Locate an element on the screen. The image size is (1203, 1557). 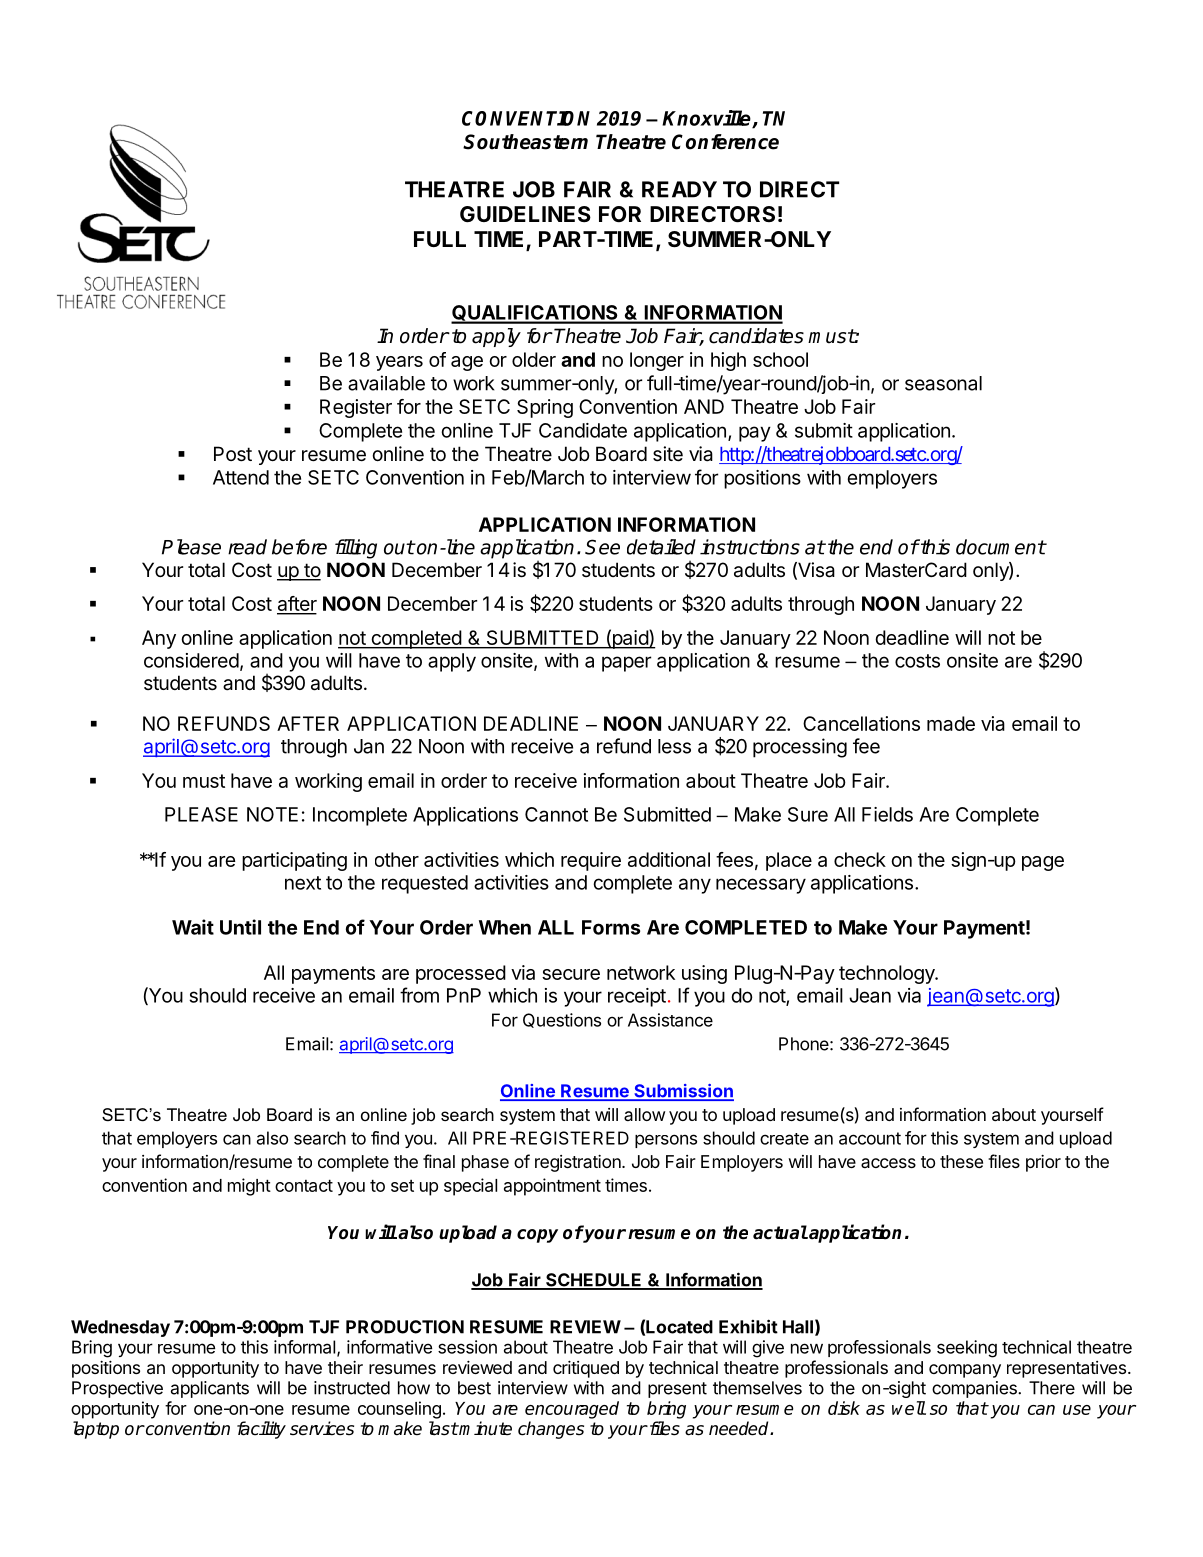
detailed is located at coordinates (661, 547).
